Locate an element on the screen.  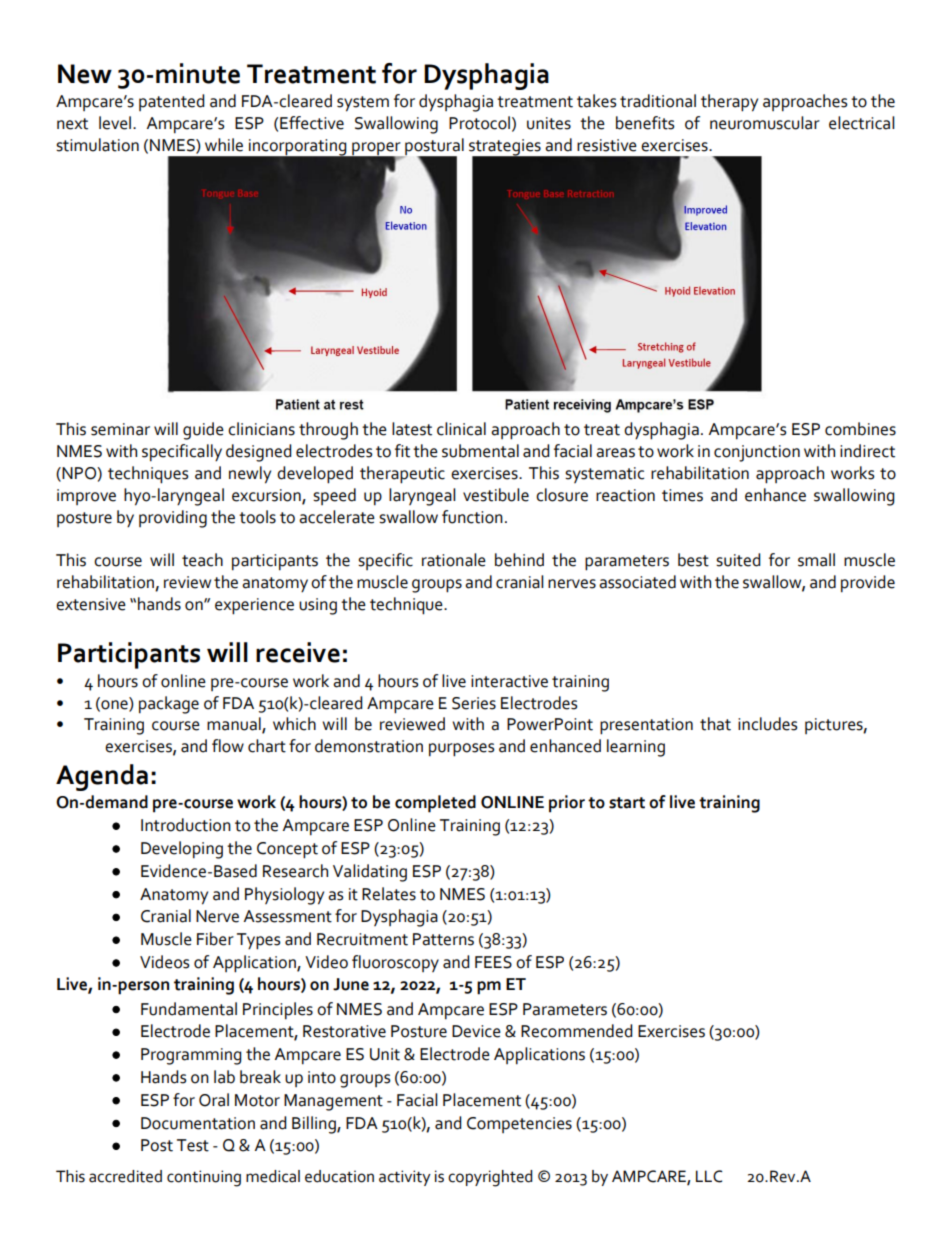
takes is located at coordinates (597, 101).
